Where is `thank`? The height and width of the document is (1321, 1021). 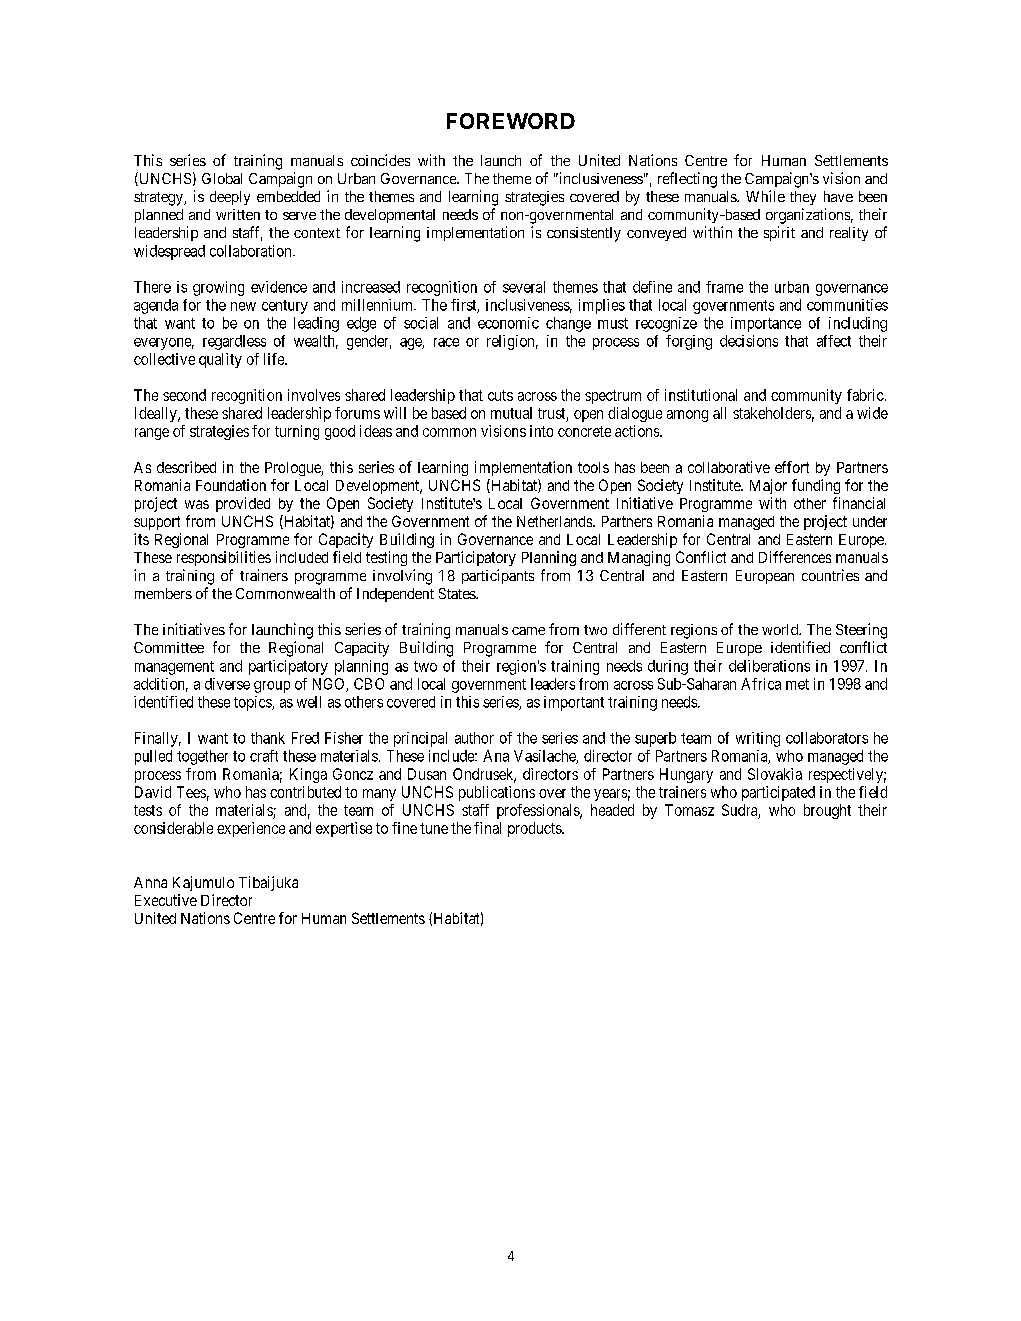
thank is located at coordinates (268, 738).
